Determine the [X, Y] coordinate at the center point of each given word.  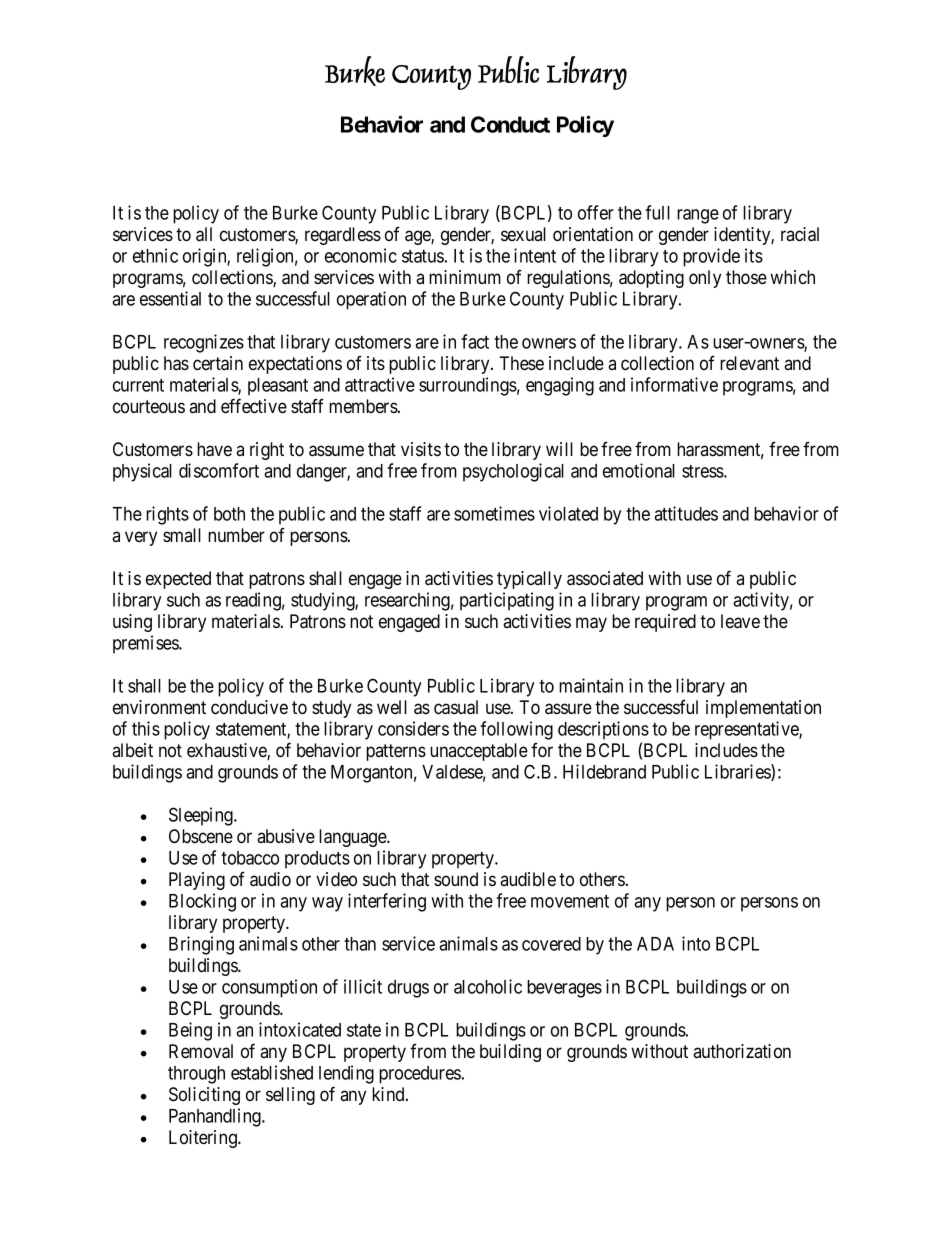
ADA [655, 944]
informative [674, 384]
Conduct [510, 124]
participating [507, 601]
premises [146, 644]
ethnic [155, 255]
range [698, 216]
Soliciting [204, 1096]
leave [740, 621]
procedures [420, 1075]
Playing [197, 881]
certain [218, 363]
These [521, 363]
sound [456, 879]
